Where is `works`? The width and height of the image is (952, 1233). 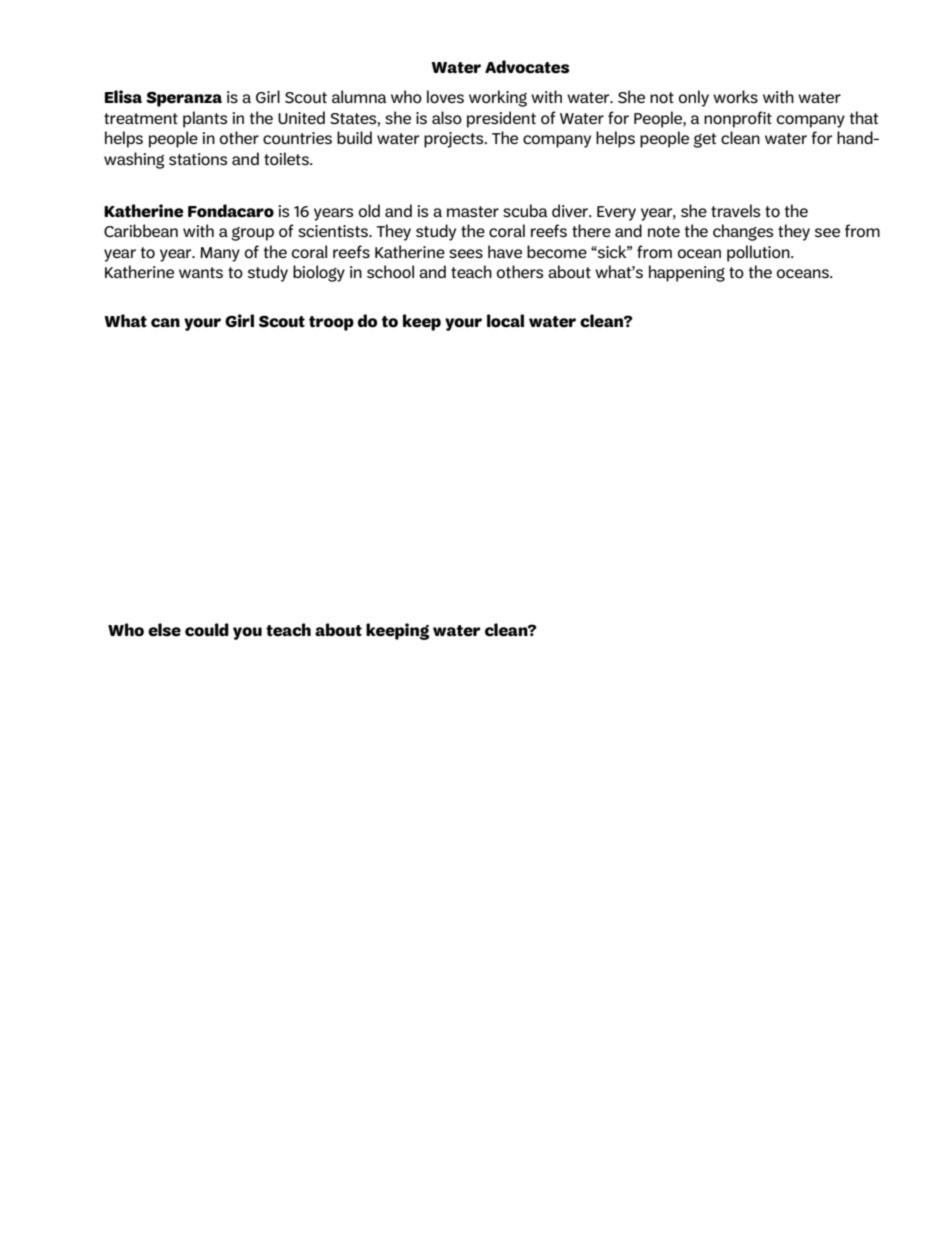 works is located at coordinates (735, 96).
